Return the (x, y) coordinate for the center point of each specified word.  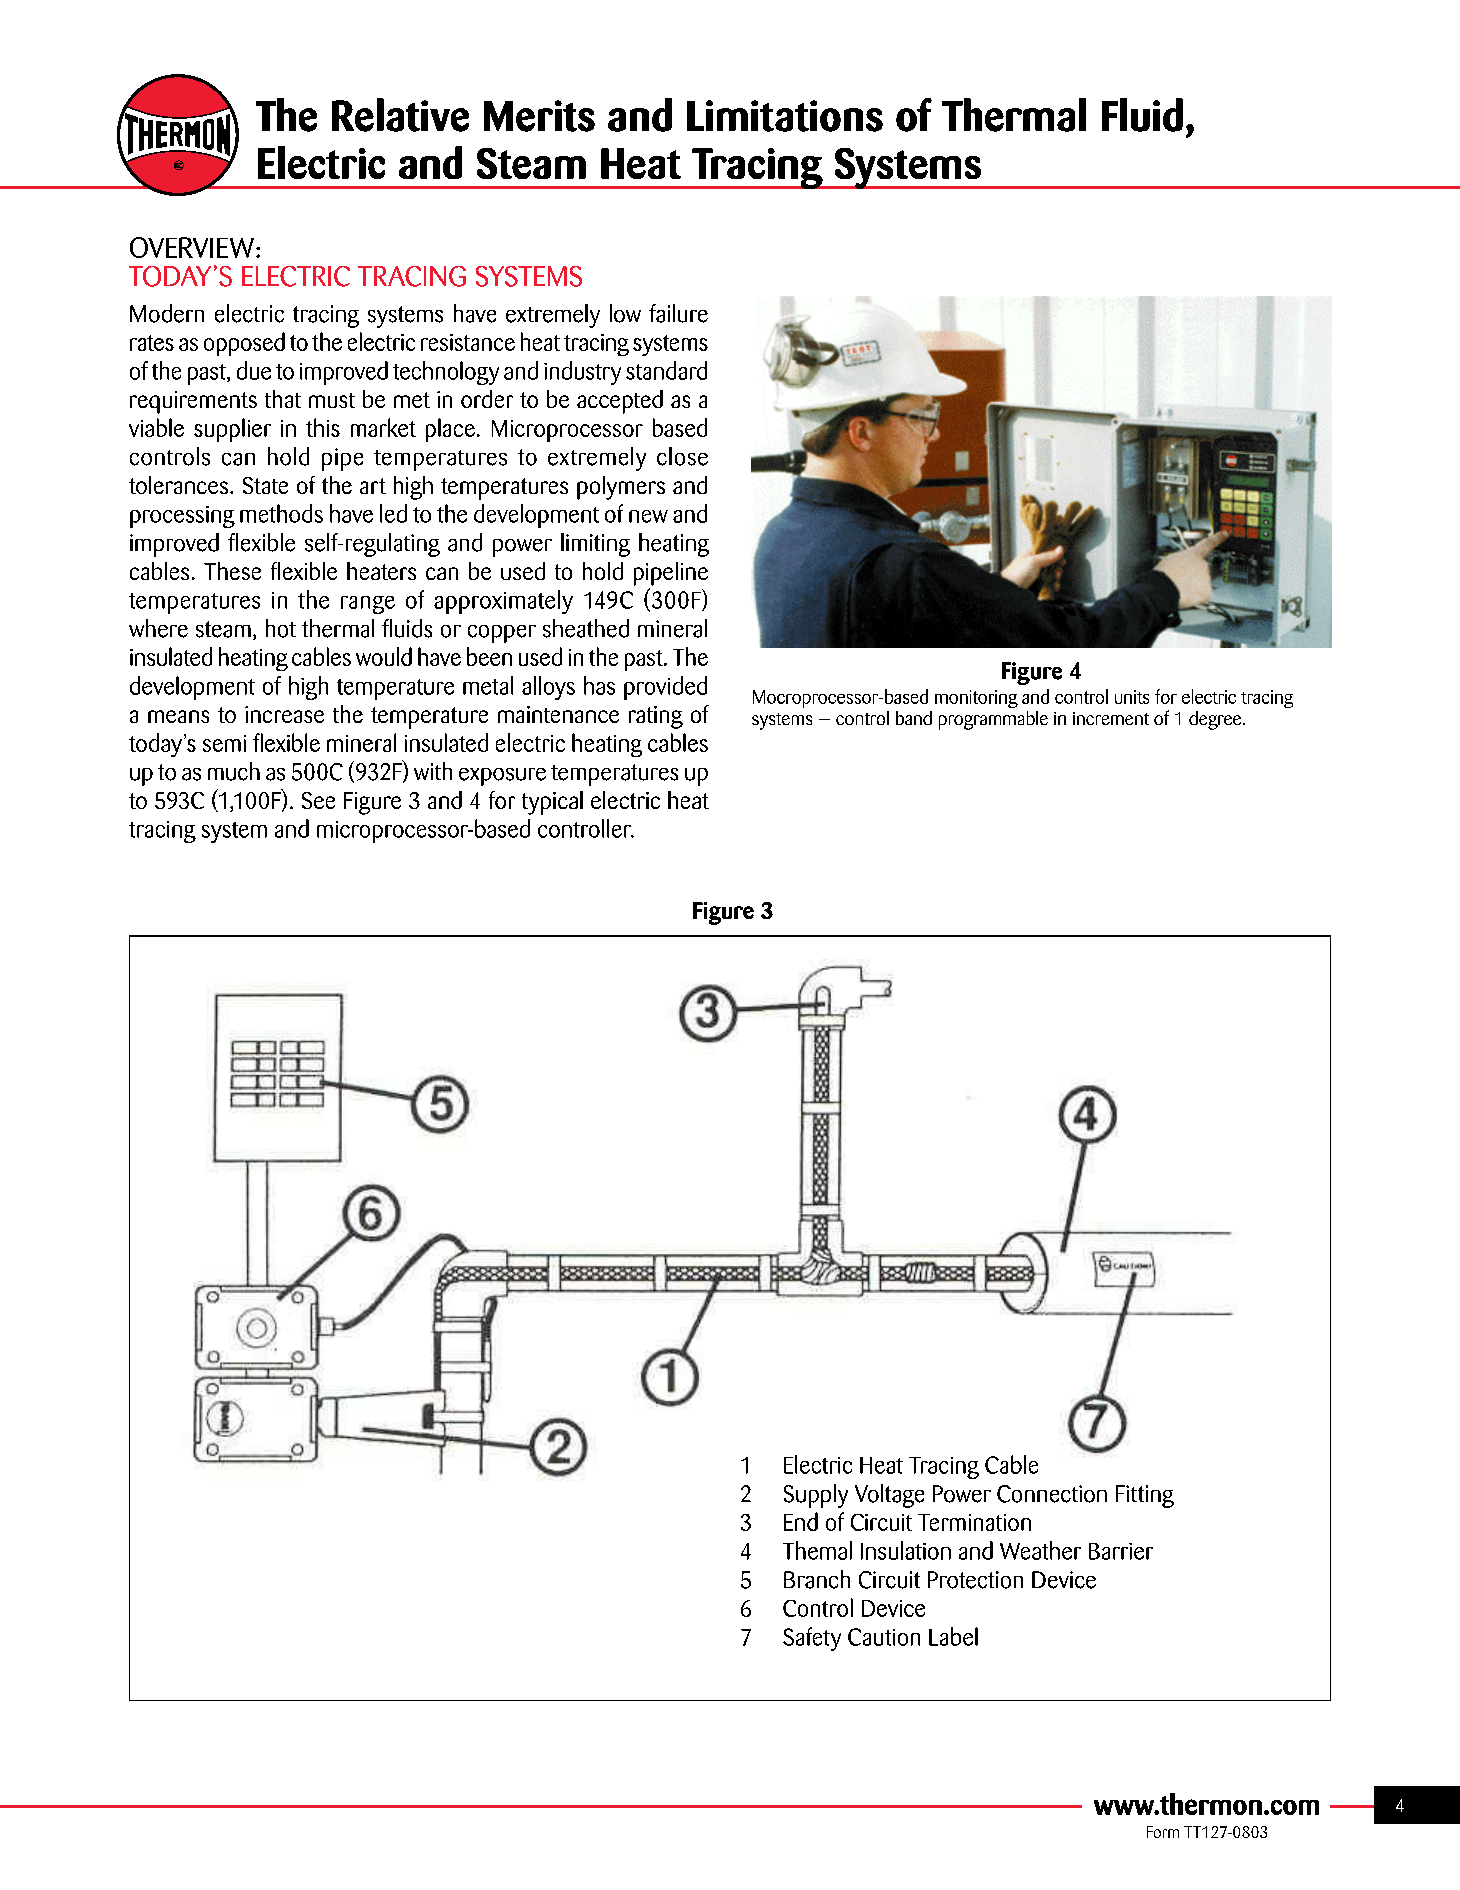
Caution (884, 1637)
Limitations (785, 116)
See (318, 800)
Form (1163, 1832)
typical (552, 803)
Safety (812, 1639)
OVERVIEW (192, 247)
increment (1111, 718)
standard (666, 370)
